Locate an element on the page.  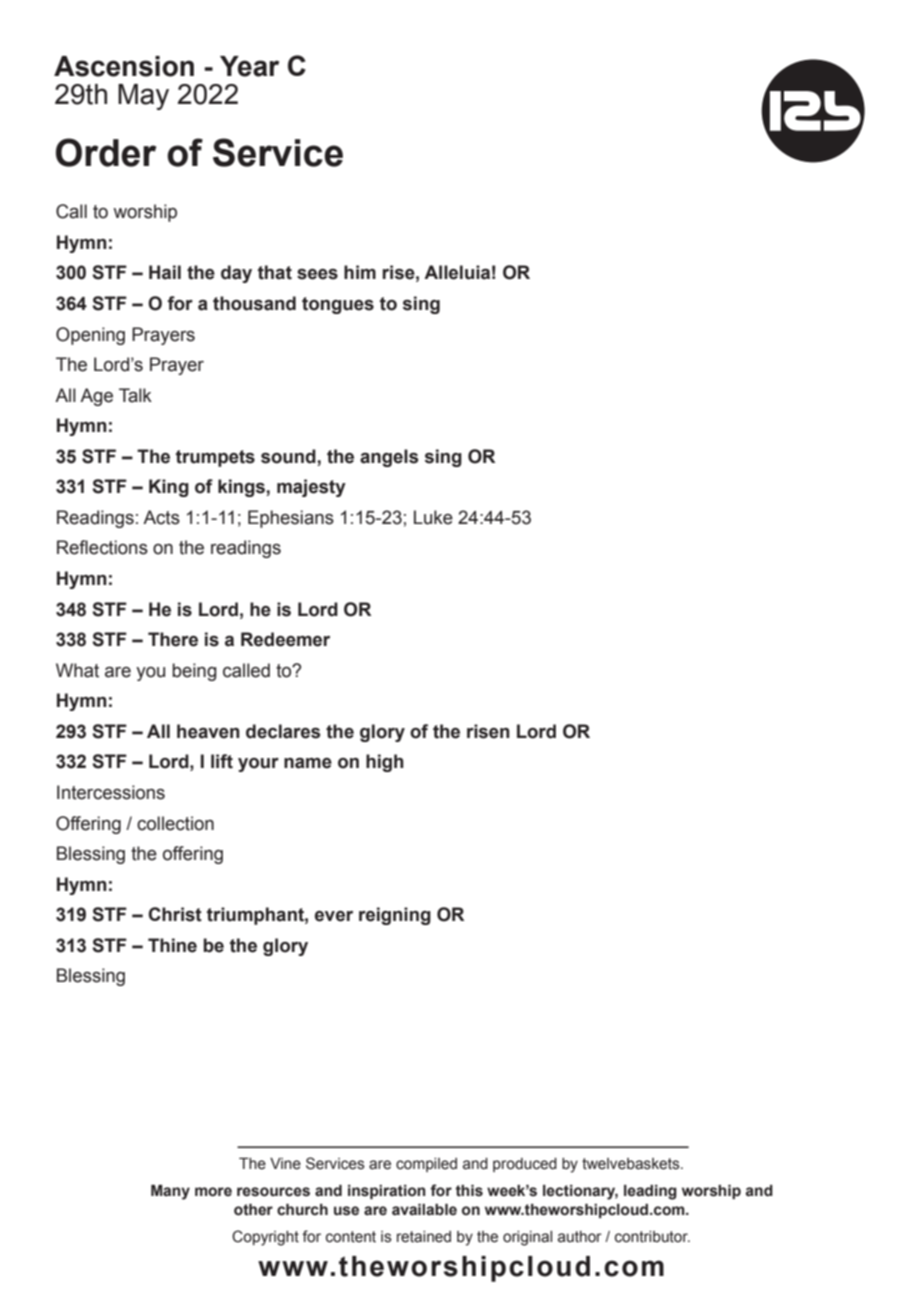
produced is located at coordinates (525, 1165).
